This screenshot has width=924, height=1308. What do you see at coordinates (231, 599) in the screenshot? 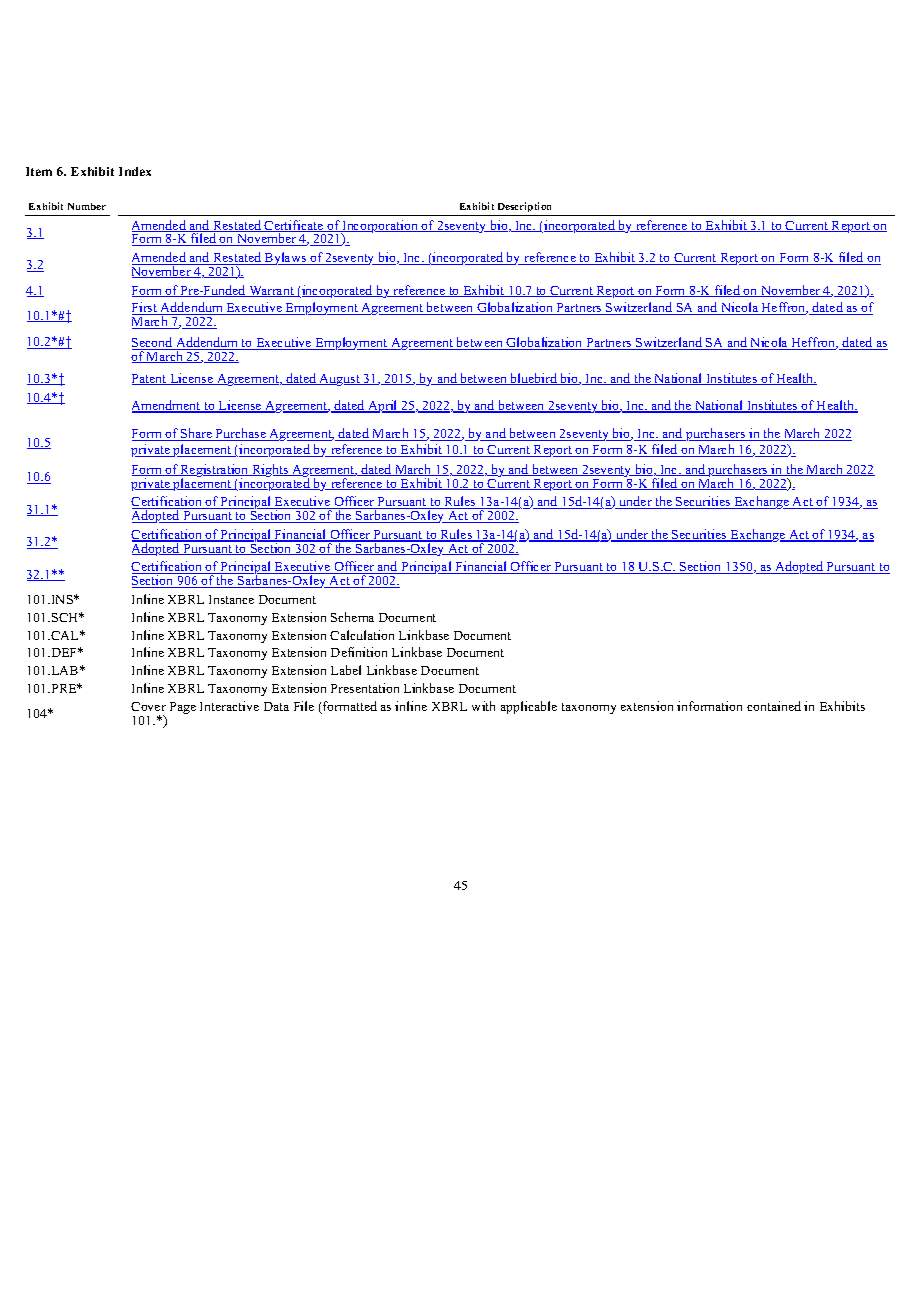
I see `Instance` at bounding box center [231, 599].
